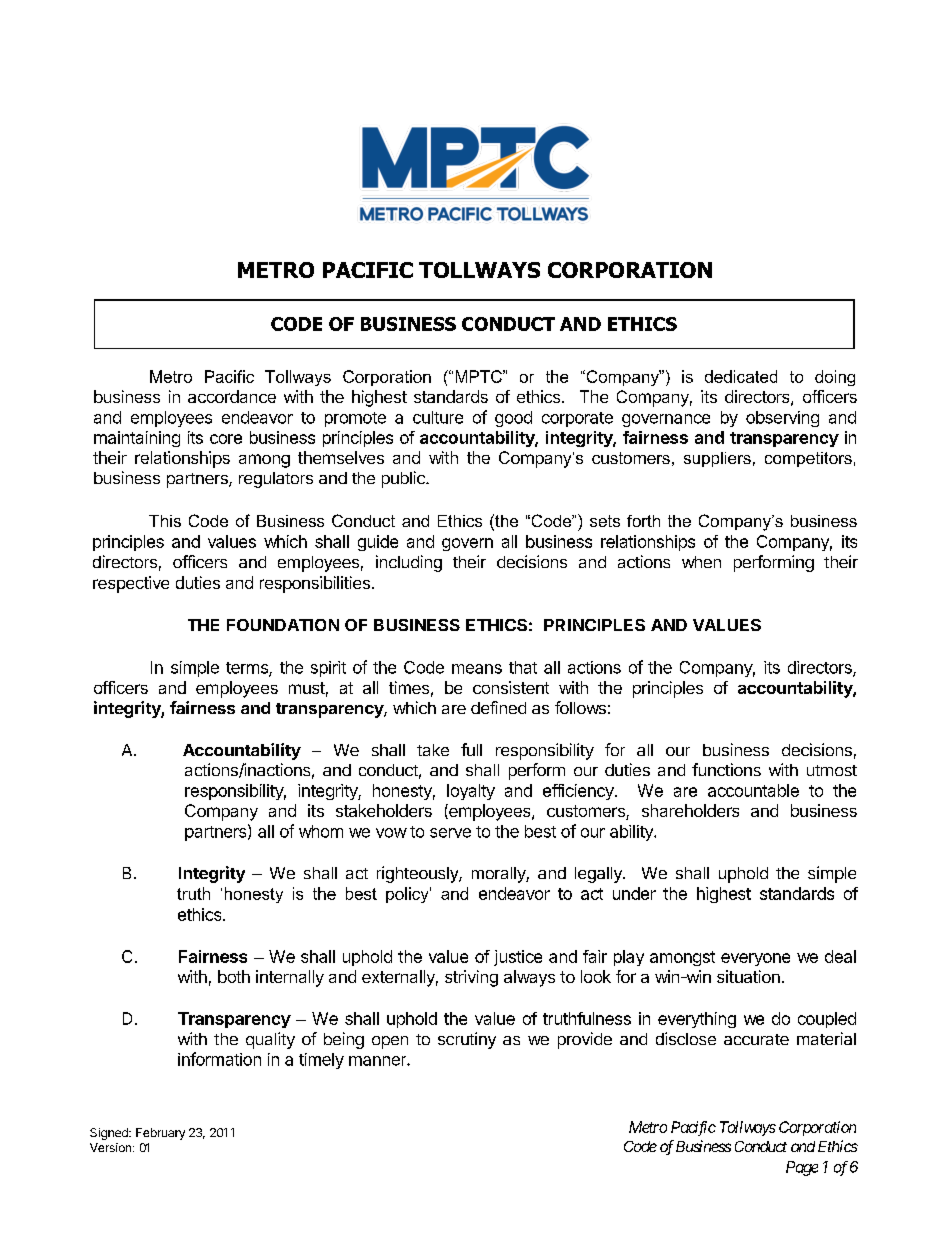  What do you see at coordinates (477, 669) in the image?
I see `means` at bounding box center [477, 669].
